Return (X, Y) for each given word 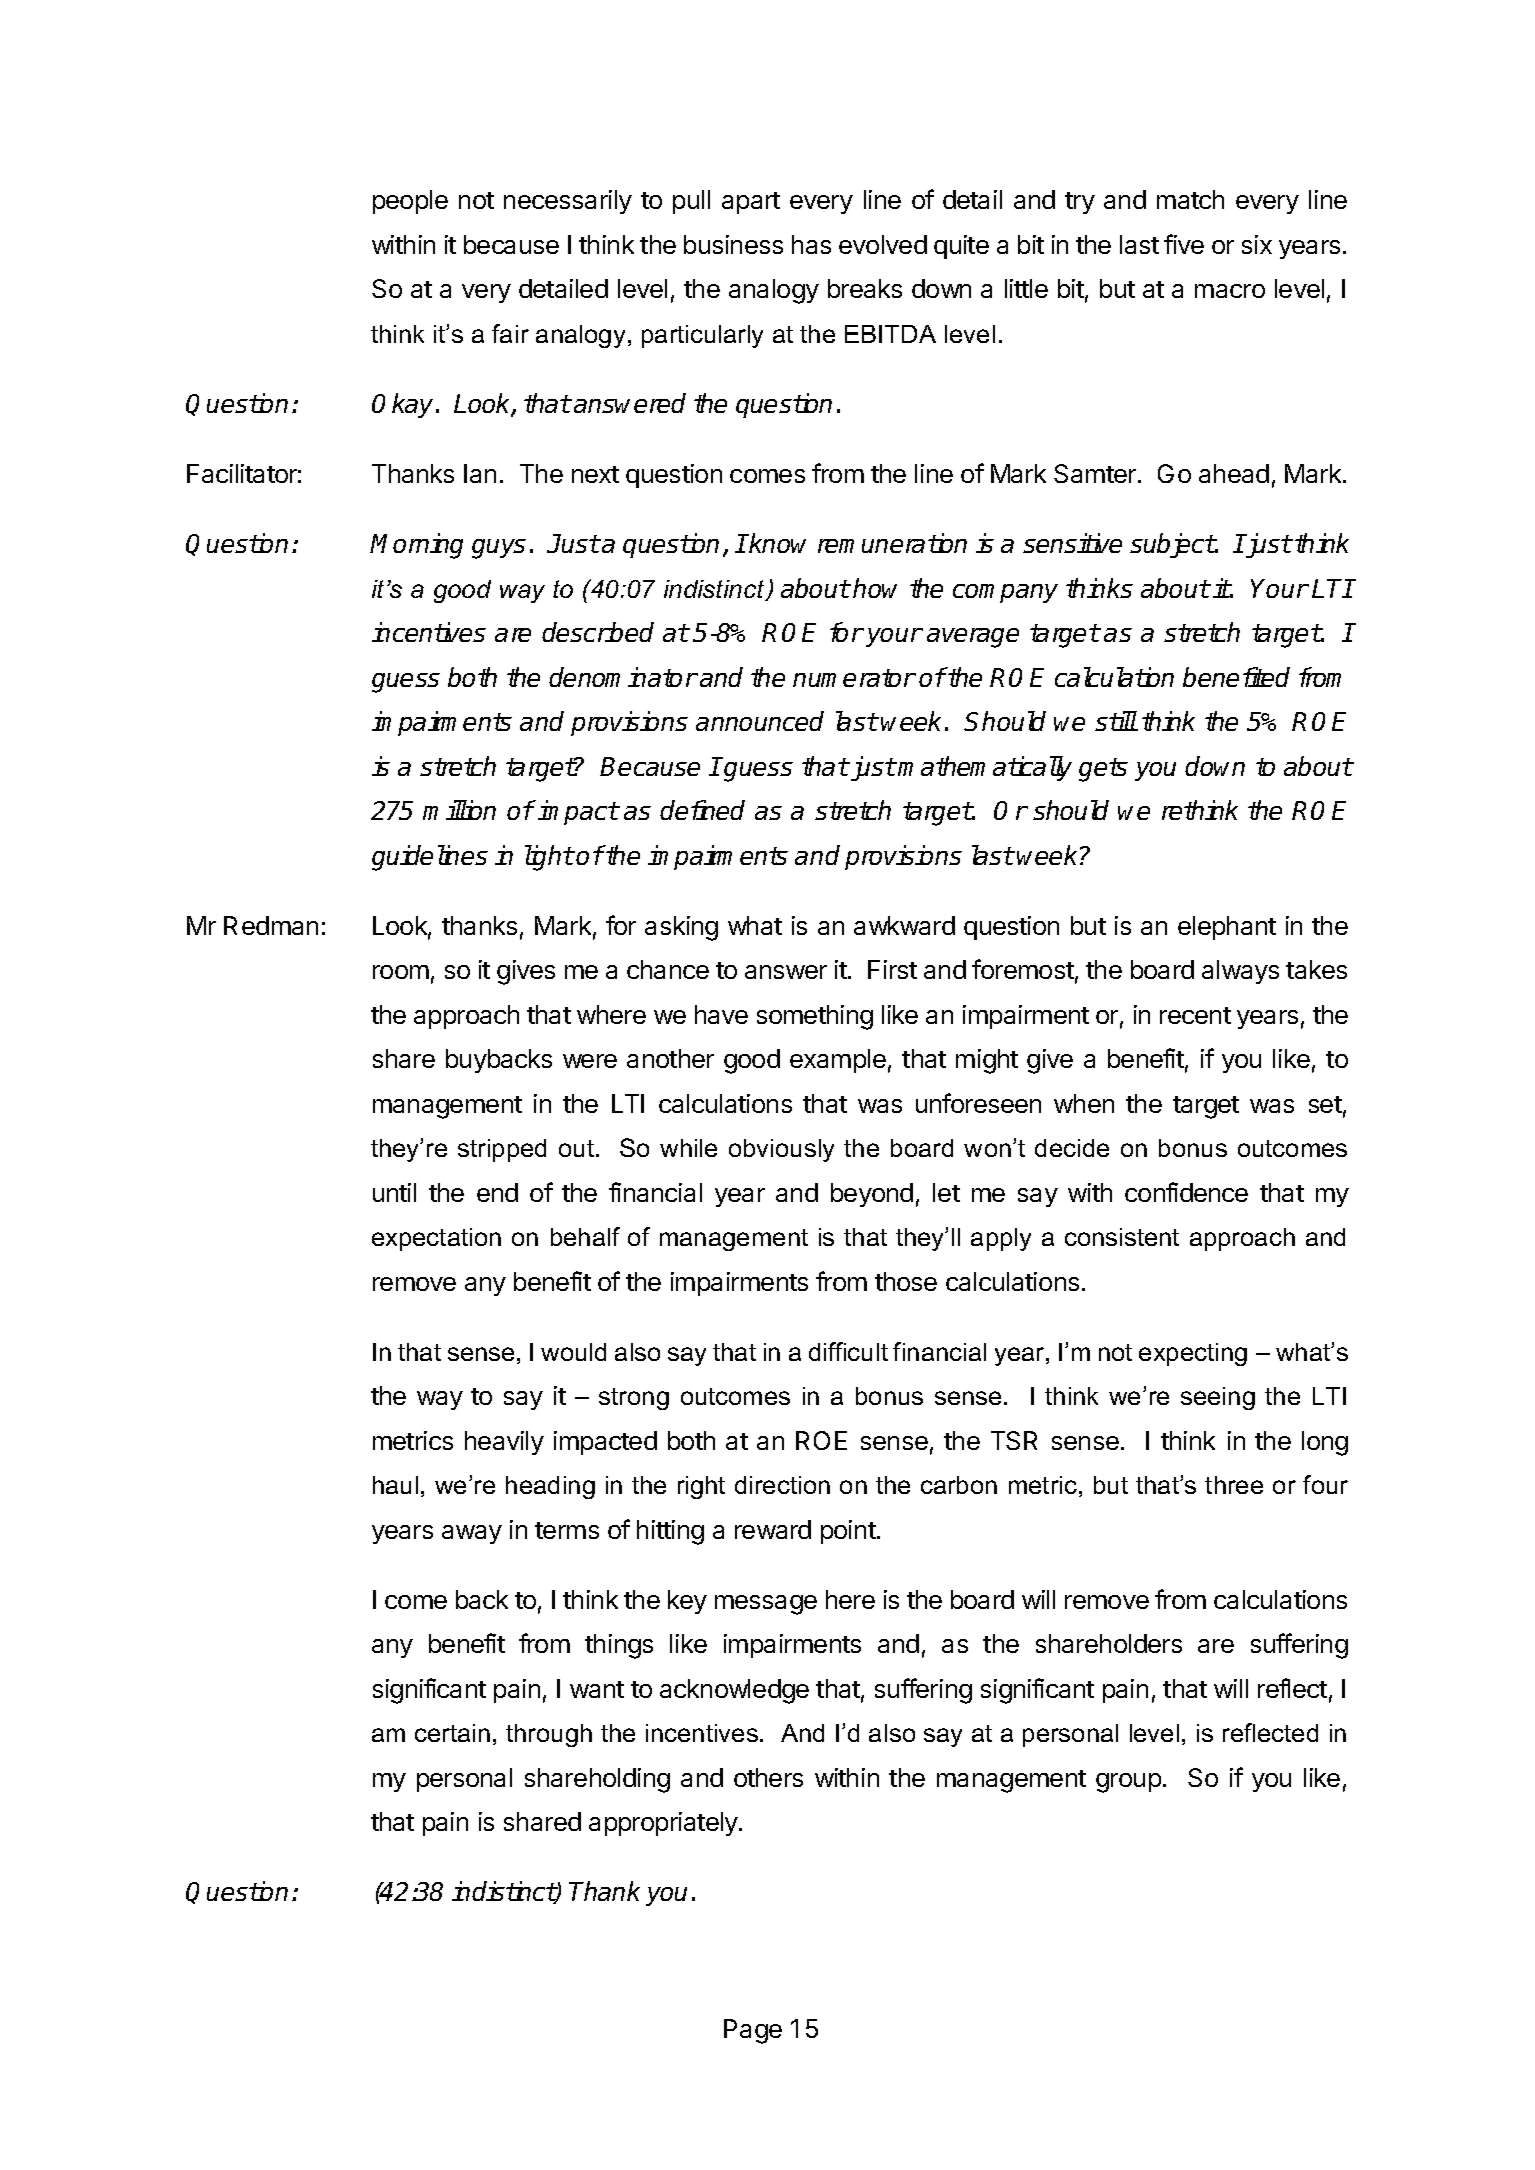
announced (760, 721)
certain (452, 1733)
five (1184, 244)
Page (753, 2031)
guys (499, 549)
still (1116, 721)
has (811, 244)
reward (773, 1529)
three (1234, 1485)
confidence (1186, 1192)
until (394, 1192)
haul (395, 1485)
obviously (781, 1150)
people (410, 202)
